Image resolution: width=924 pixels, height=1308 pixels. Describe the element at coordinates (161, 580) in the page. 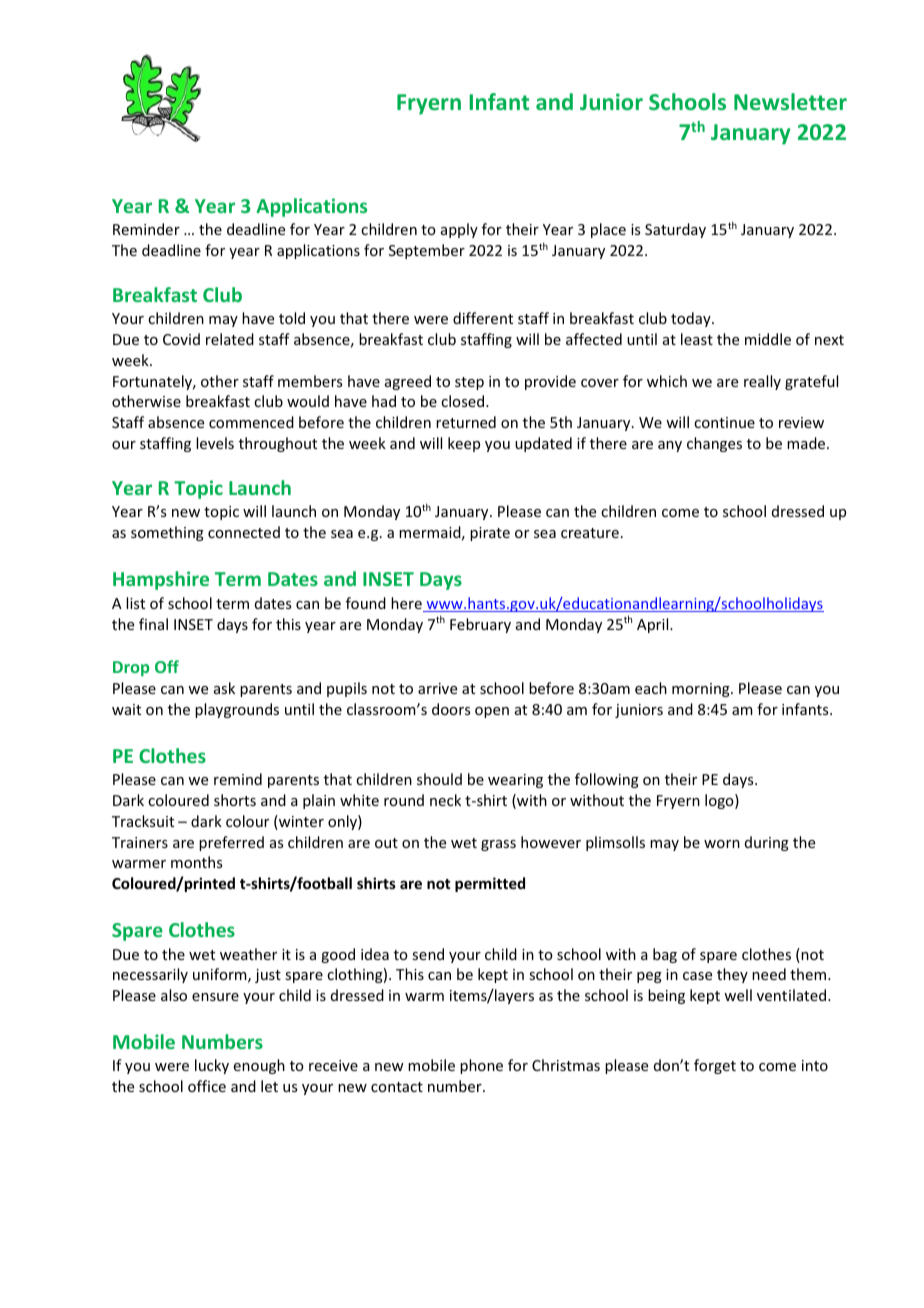

I see `Hampshire` at that location.
